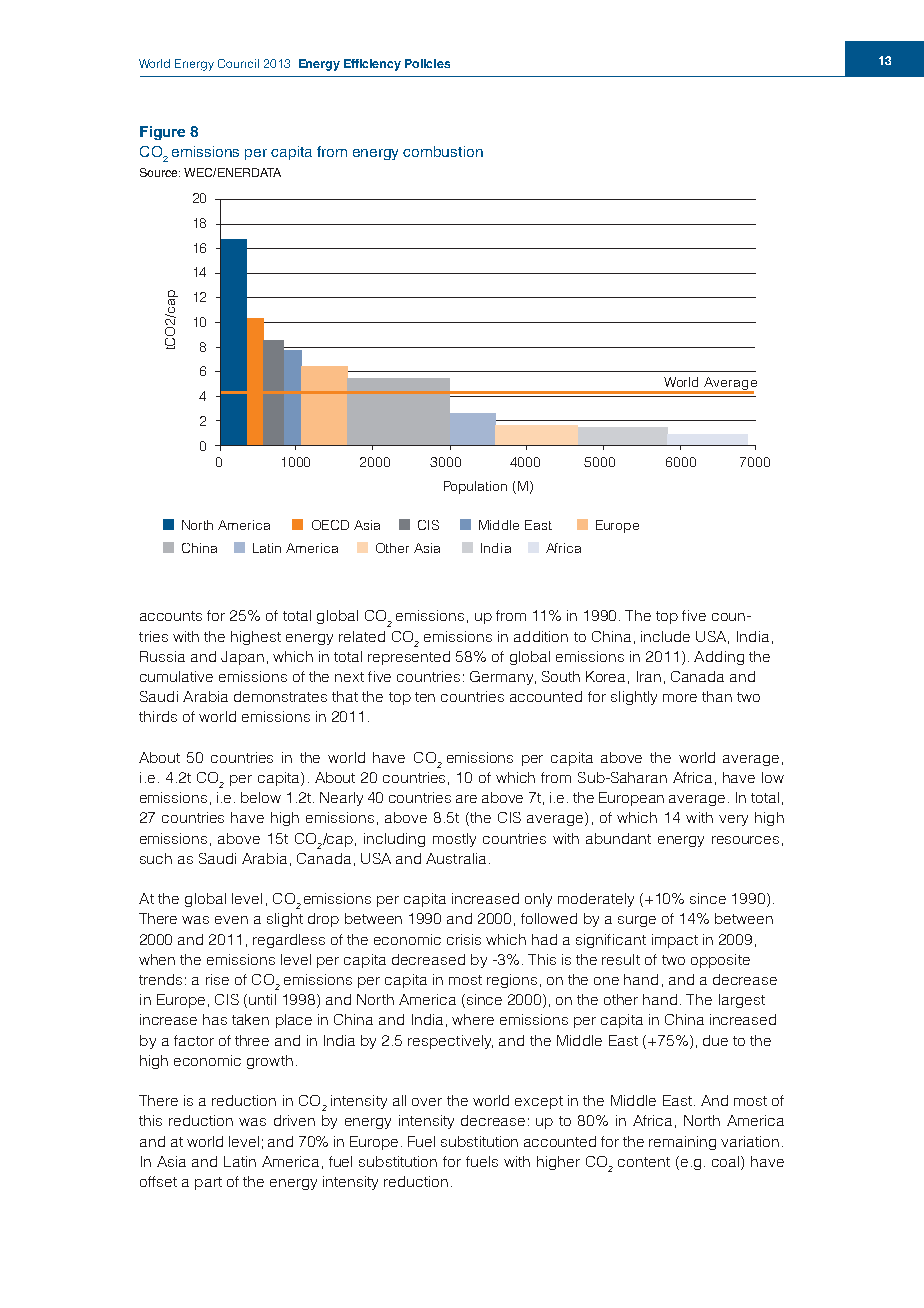 This document has height=1308, width=924. I want to click on combustion, so click(443, 151).
